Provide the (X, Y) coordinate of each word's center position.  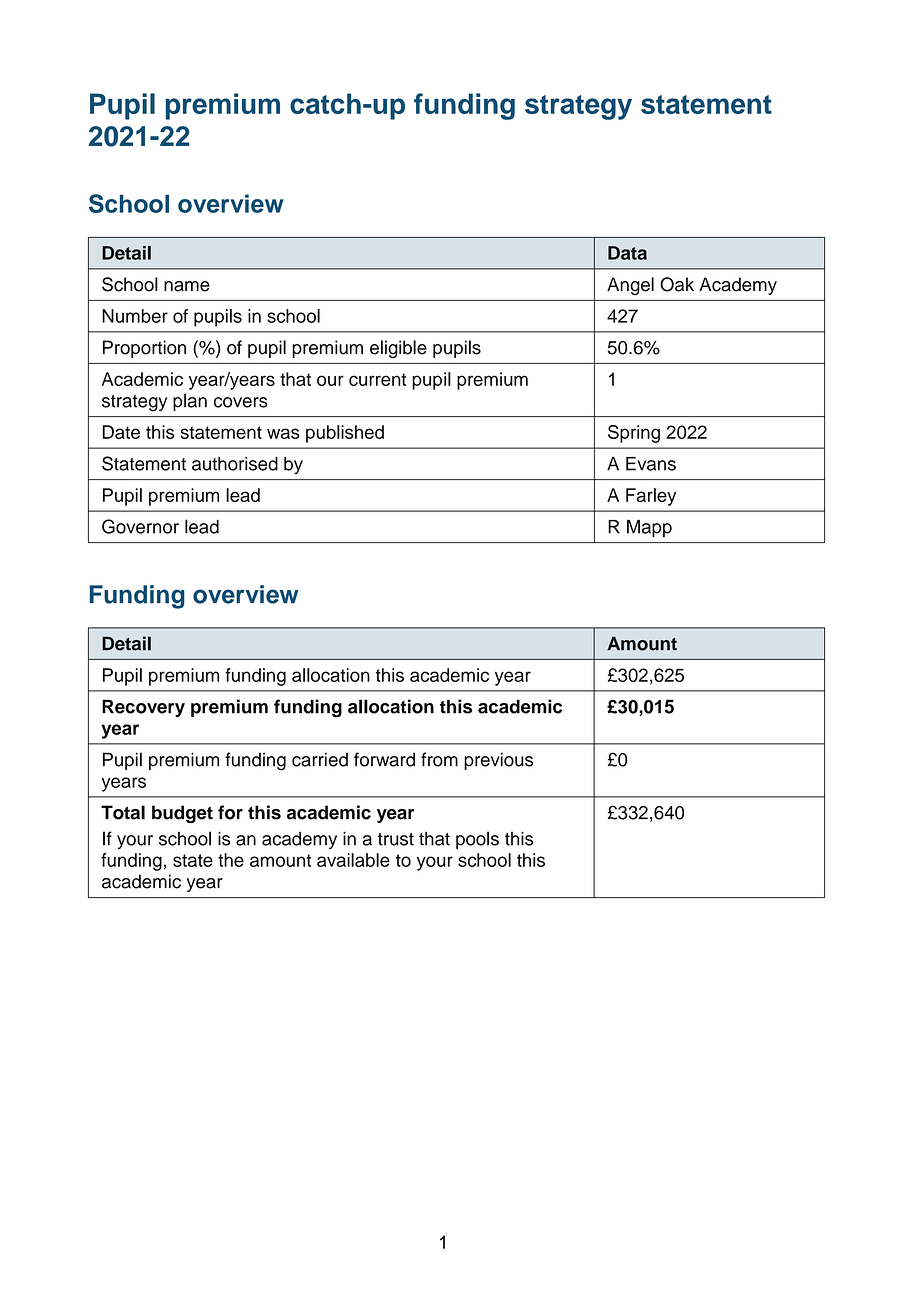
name (187, 286)
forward (384, 759)
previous (498, 761)
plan (190, 402)
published (345, 434)
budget (182, 814)
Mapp (649, 528)
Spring (634, 434)
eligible (398, 349)
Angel (630, 286)
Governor (140, 526)
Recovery (143, 708)
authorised (235, 464)
